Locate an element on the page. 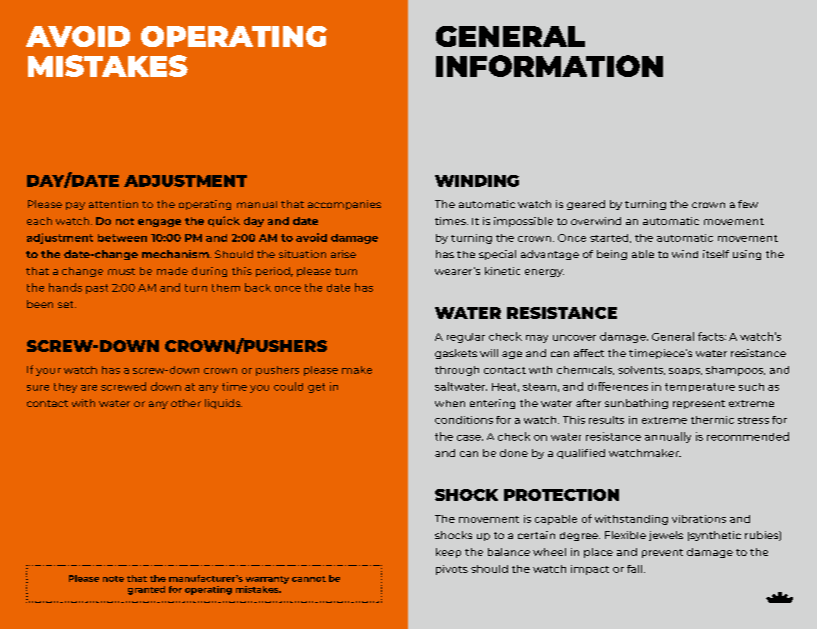  itself is located at coordinates (716, 254).
